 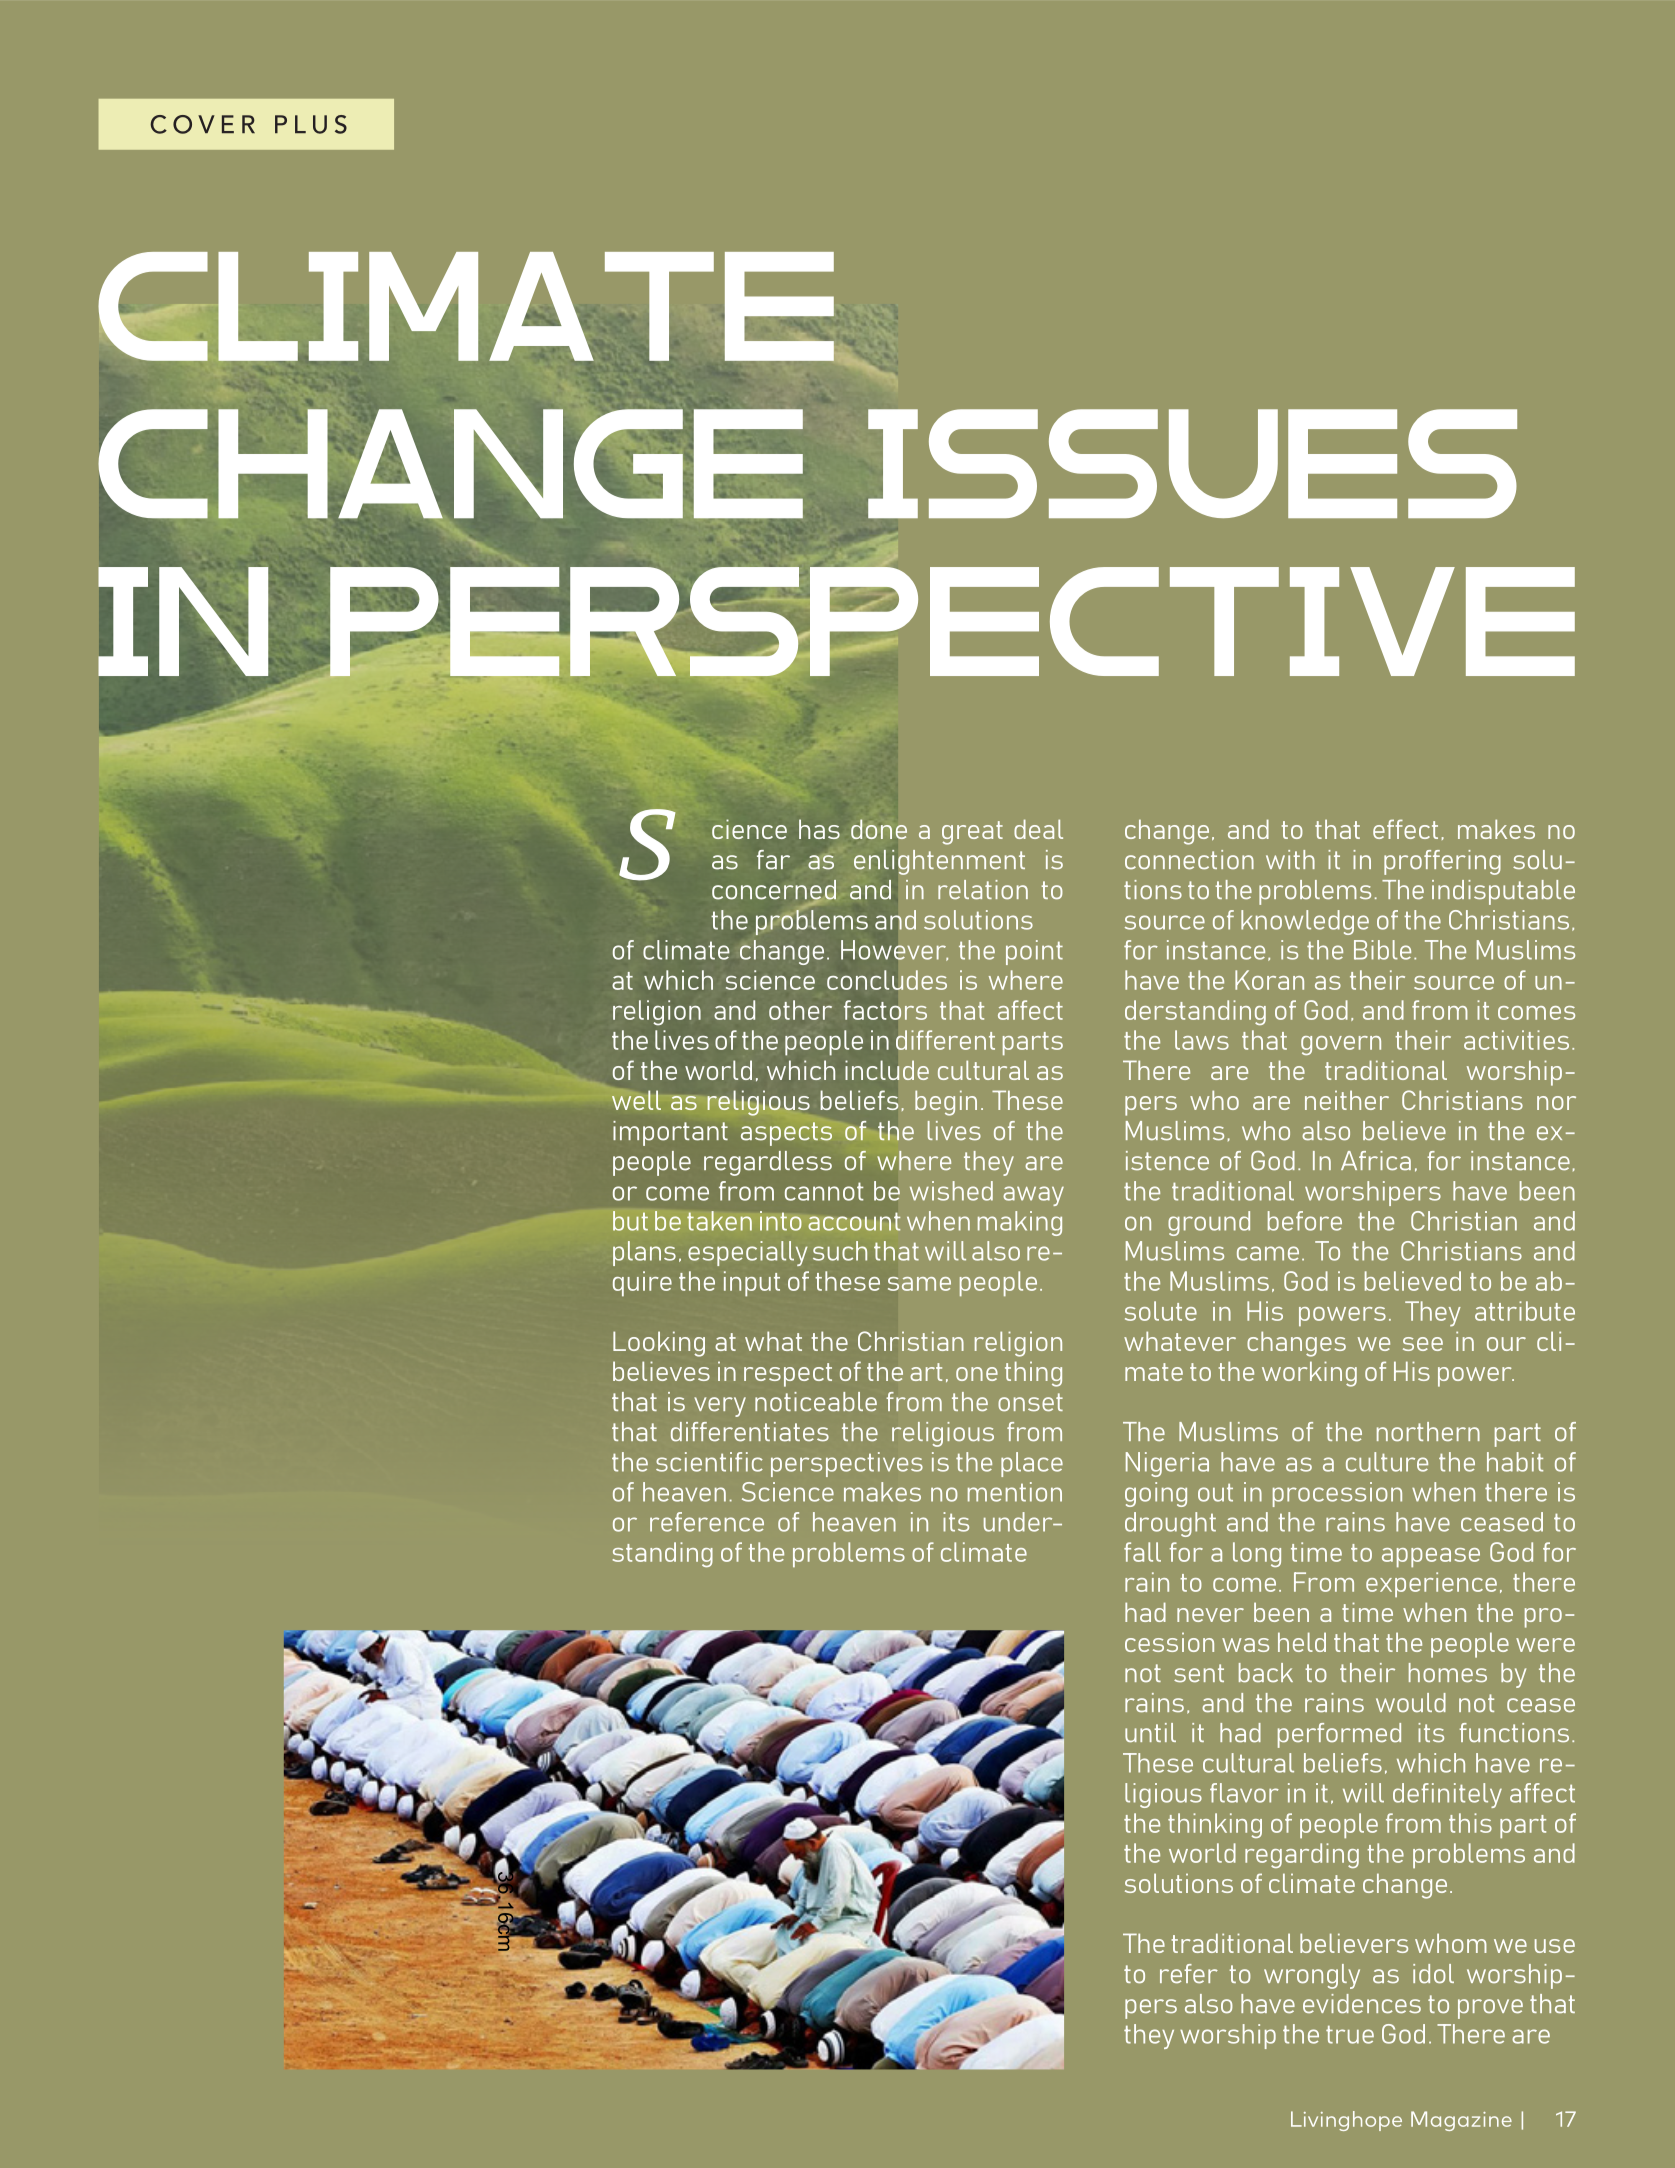 What do you see at coordinates (1405, 829) in the page?
I see `effect` at bounding box center [1405, 829].
